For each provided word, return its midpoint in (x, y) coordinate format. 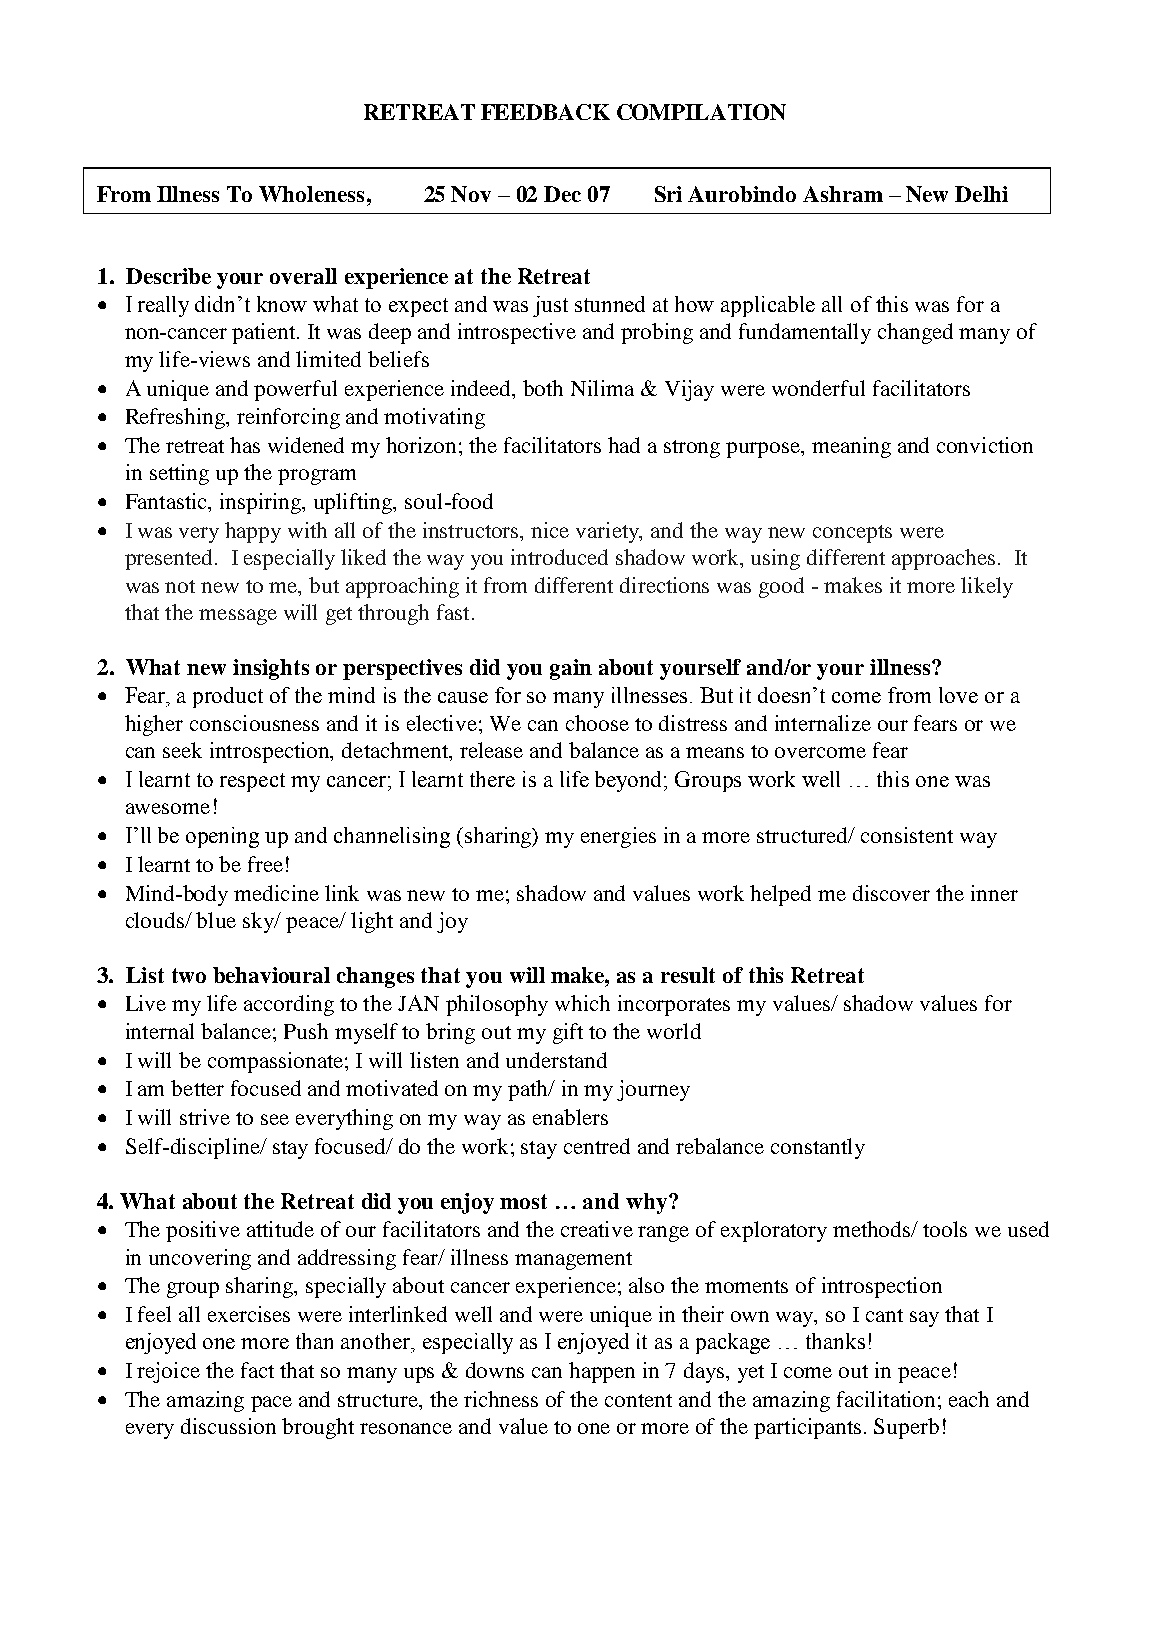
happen (602, 1372)
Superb (906, 1428)
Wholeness (311, 194)
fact (257, 1370)
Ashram (843, 194)
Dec (562, 194)
